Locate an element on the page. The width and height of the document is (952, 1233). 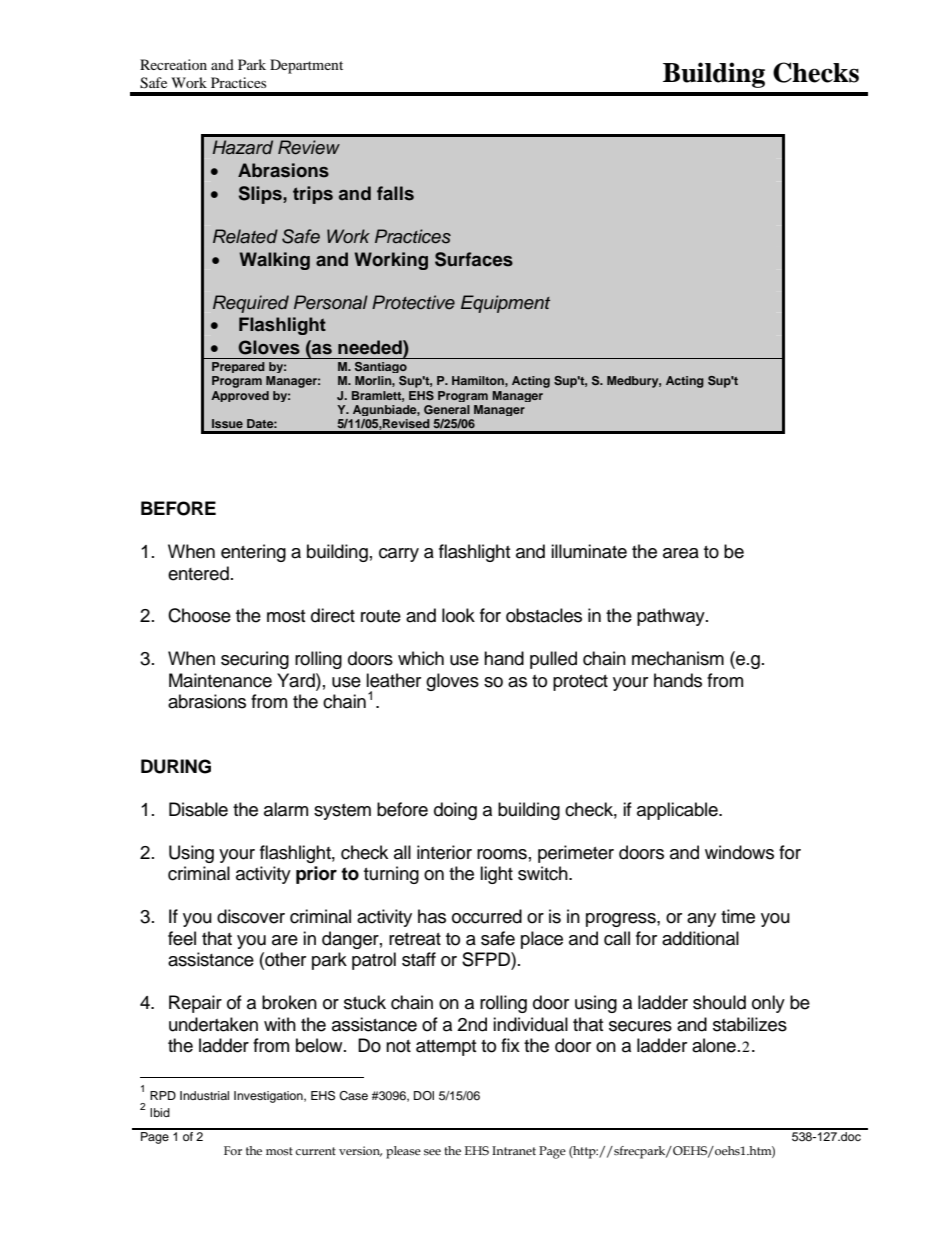
Hazard is located at coordinates (243, 147).
